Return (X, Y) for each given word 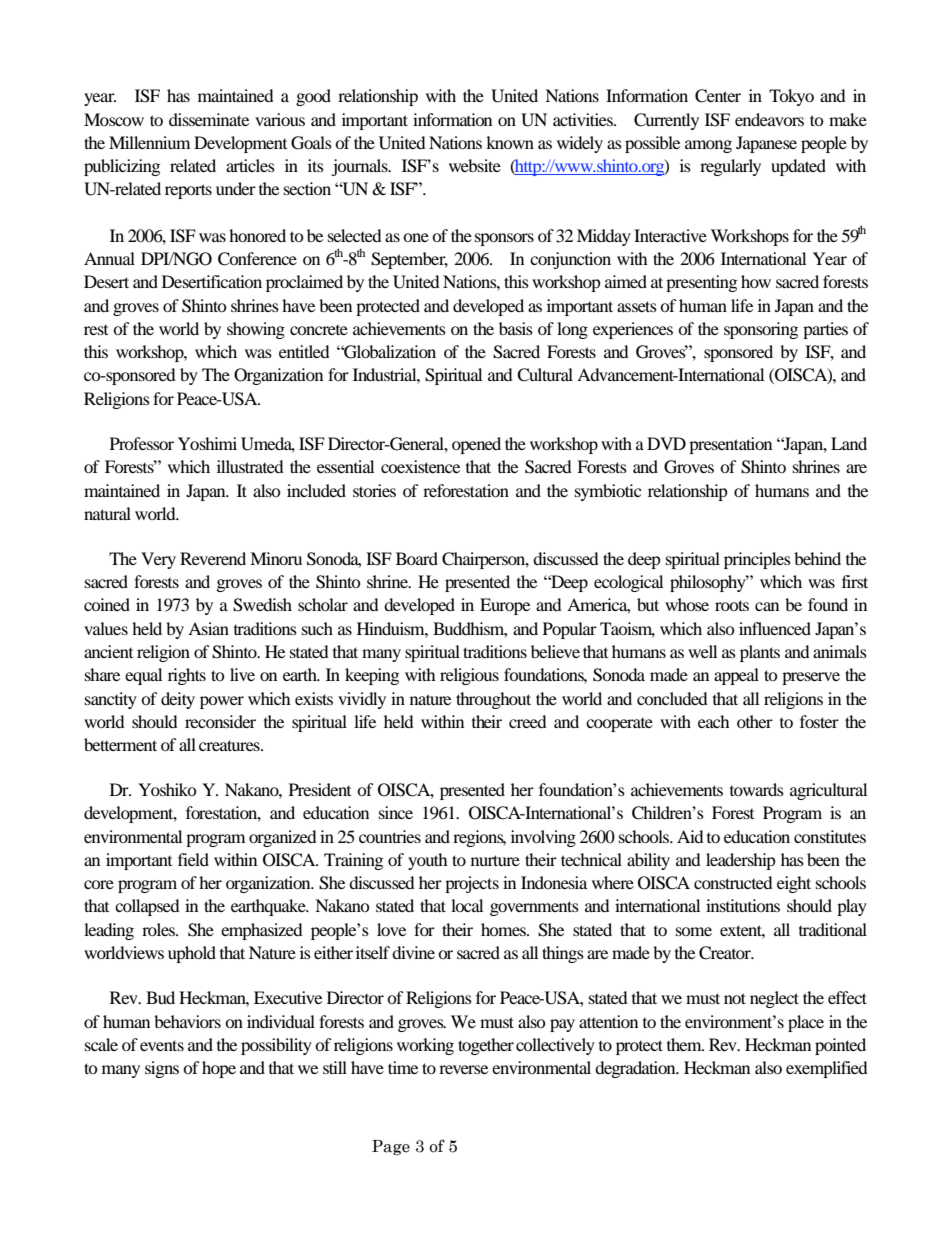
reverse (463, 1069)
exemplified (827, 1069)
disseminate (209, 119)
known (510, 142)
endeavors (769, 119)
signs (162, 1069)
